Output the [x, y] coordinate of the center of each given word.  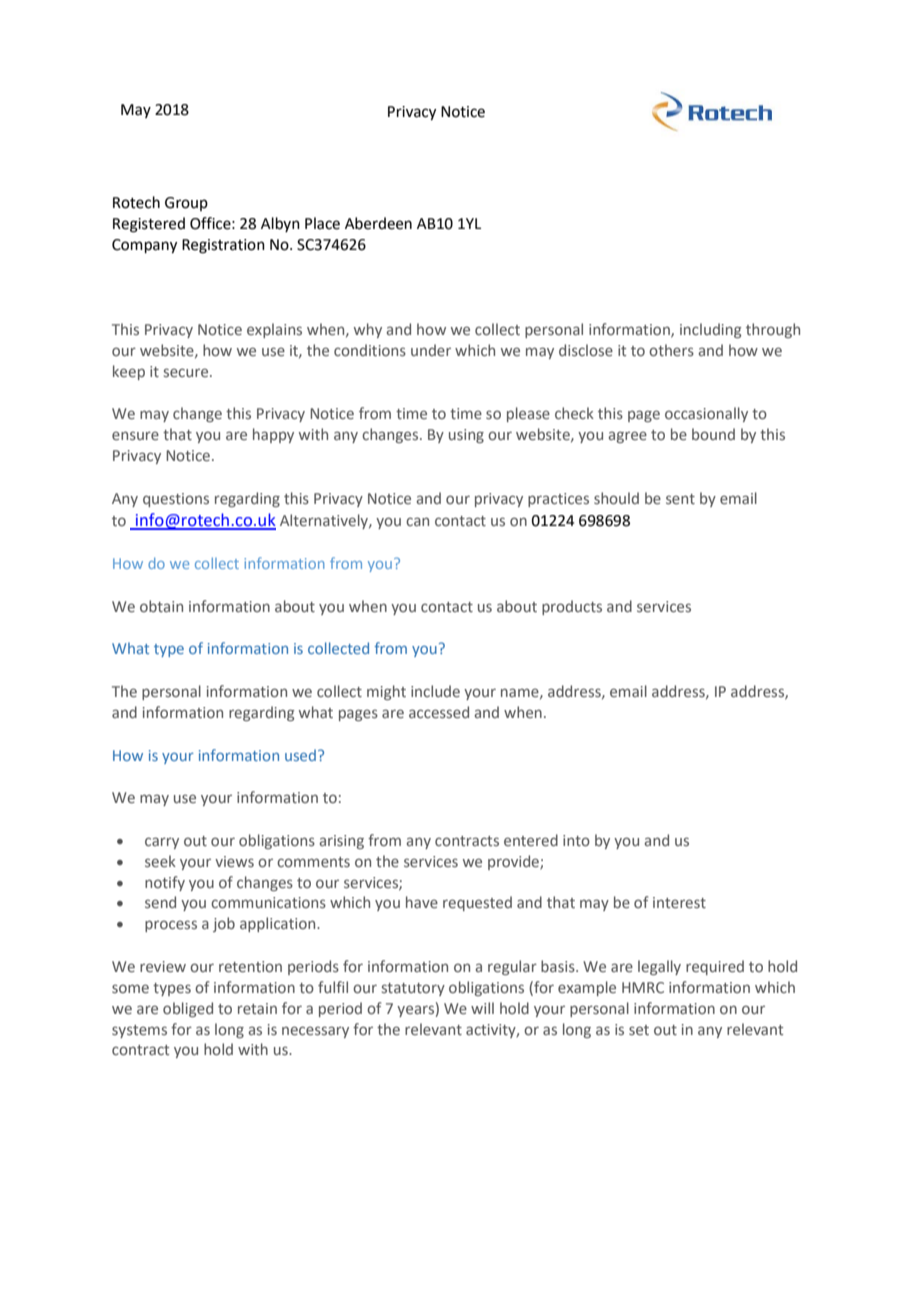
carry [162, 843]
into [576, 840]
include [435, 691]
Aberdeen [378, 223]
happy [273, 435]
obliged [188, 1009]
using [466, 436]
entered [531, 840]
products [572, 607]
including [711, 330]
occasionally [706, 414]
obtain [161, 606]
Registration [223, 246]
